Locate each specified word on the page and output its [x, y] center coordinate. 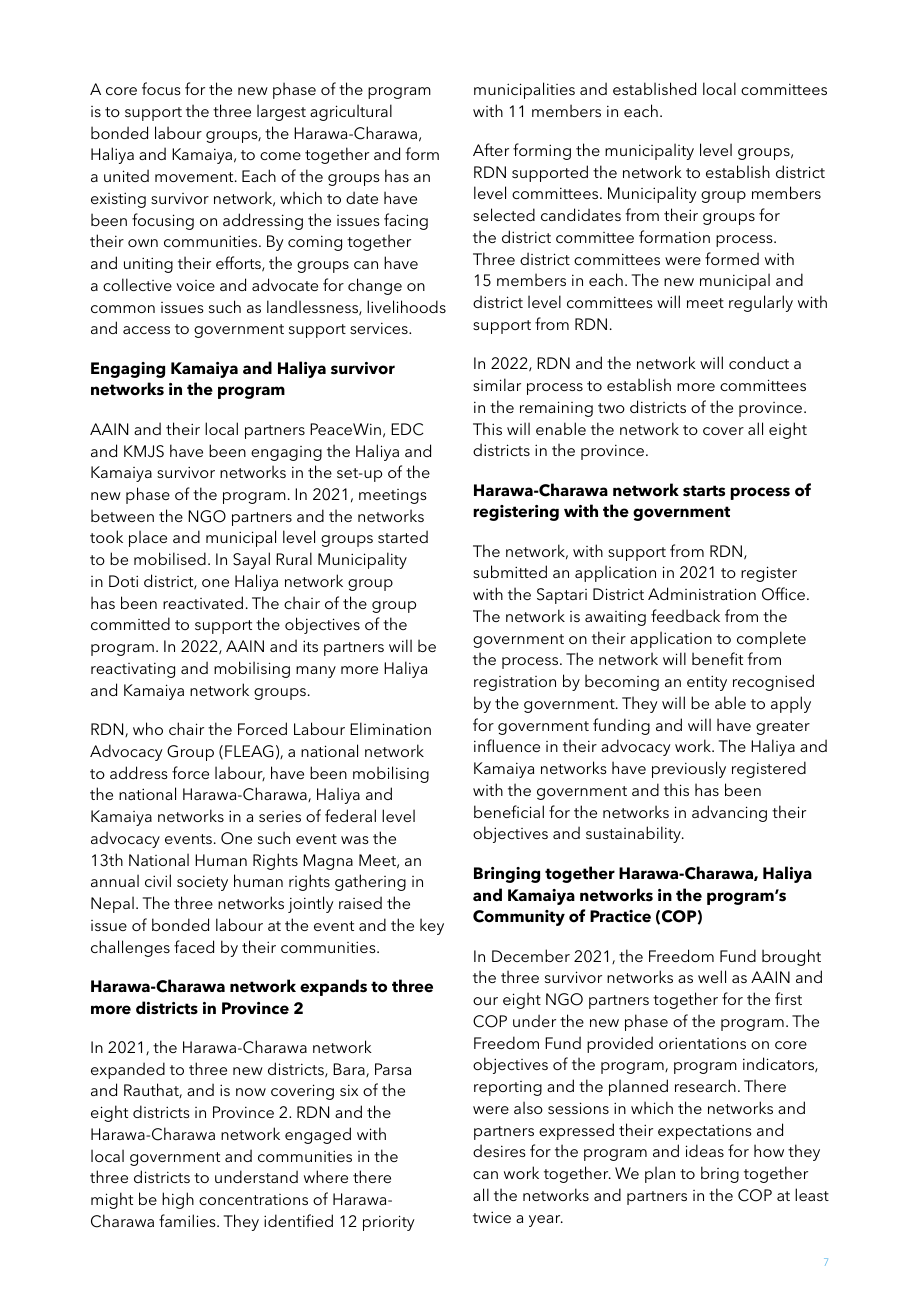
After [491, 149]
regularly [761, 303]
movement [195, 177]
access [146, 330]
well [712, 976]
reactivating [133, 670]
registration [515, 683]
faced [194, 946]
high [178, 1200]
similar [497, 384]
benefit [717, 658]
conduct [759, 362]
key [432, 926]
